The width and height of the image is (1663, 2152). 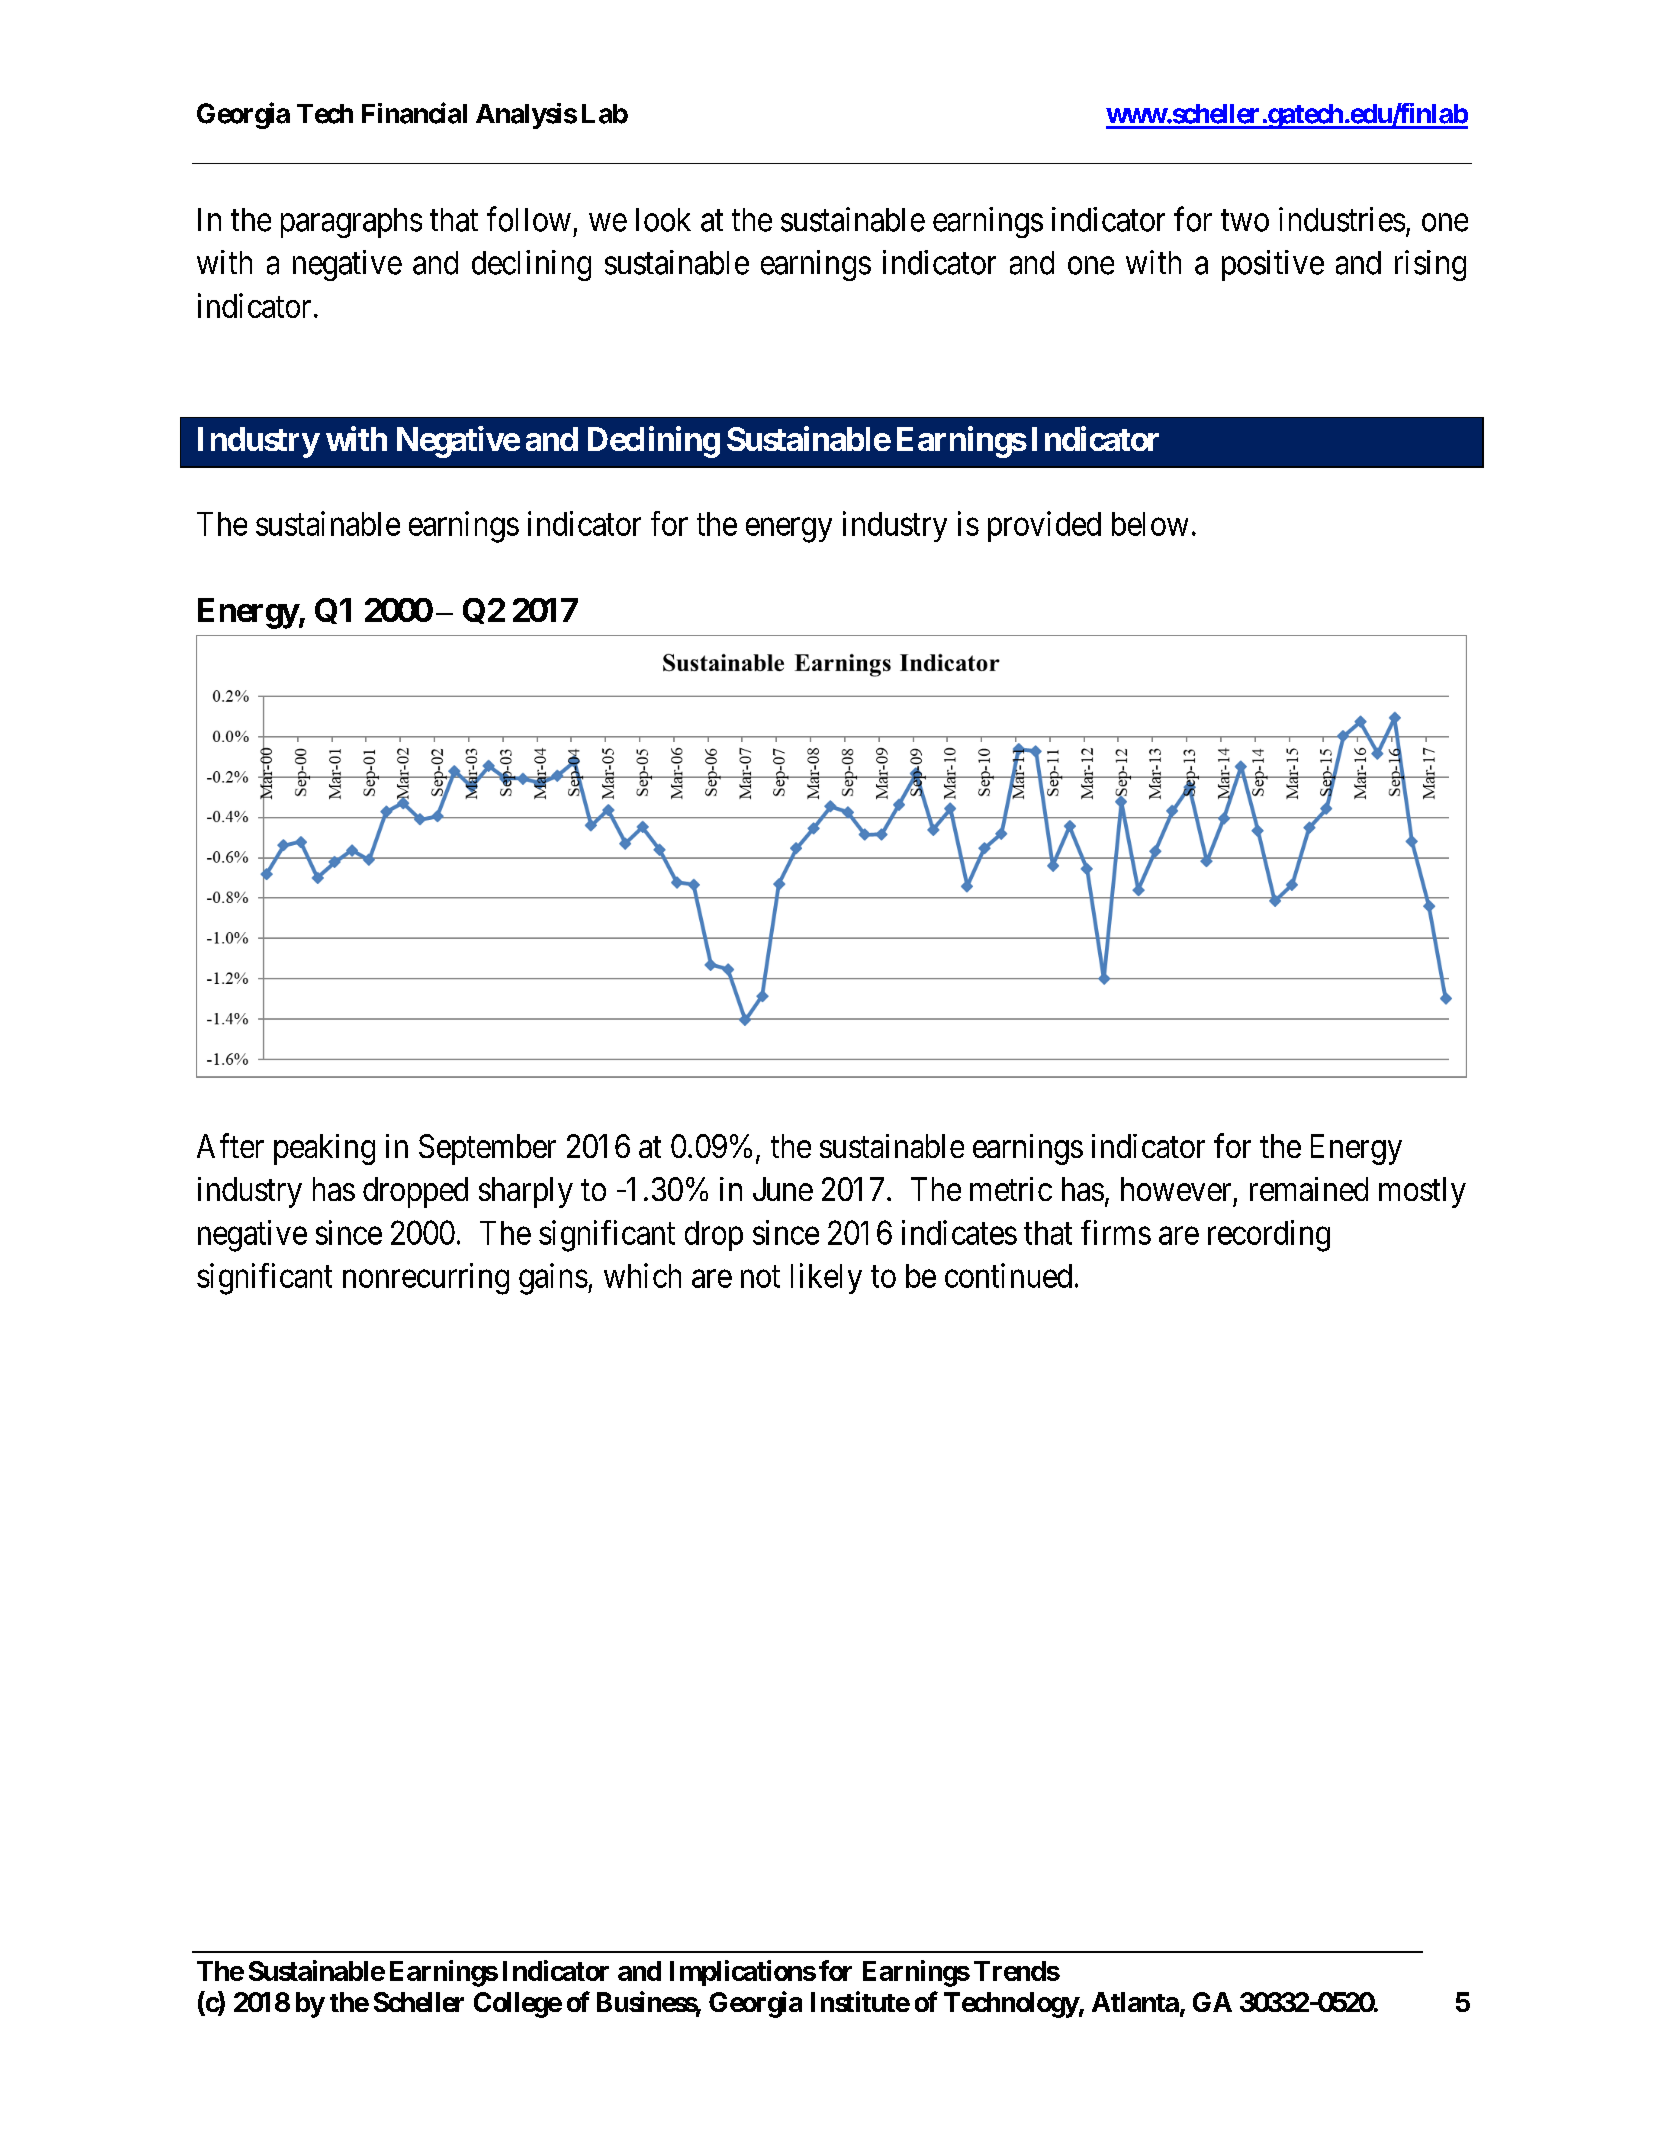 I want to click on likely, so click(x=826, y=1278).
